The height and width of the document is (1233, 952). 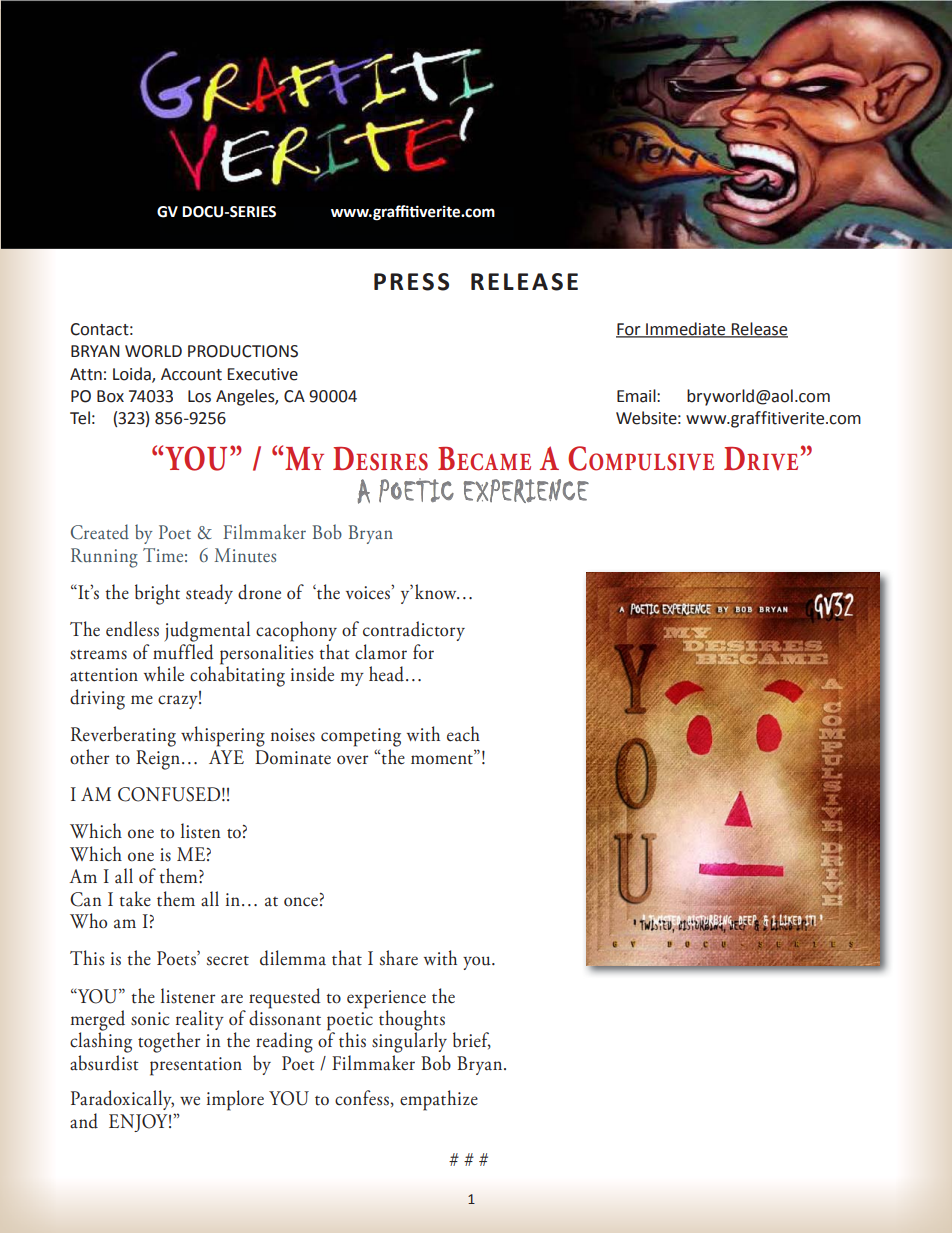 I want to click on presentation, so click(x=196, y=1066).
